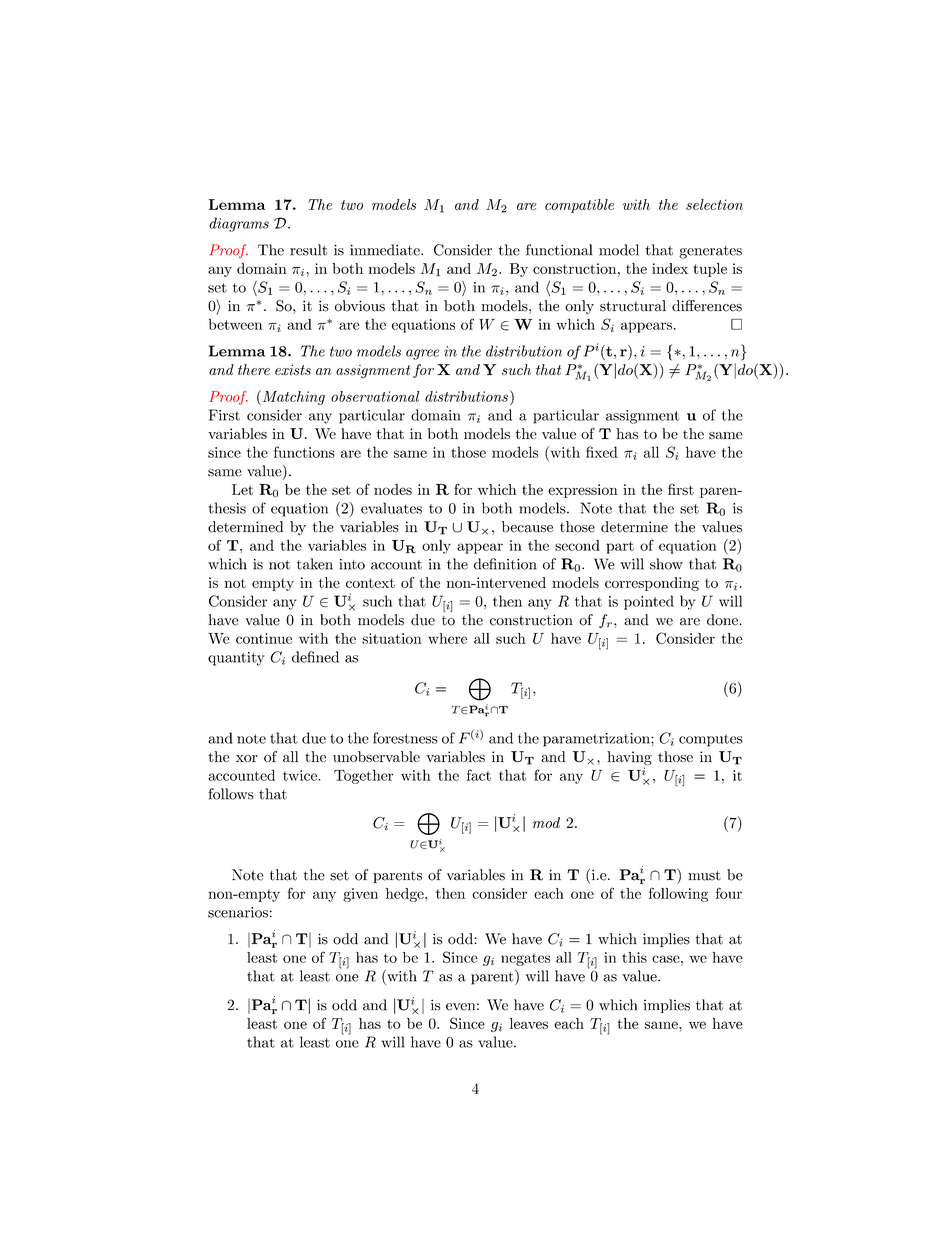 The width and height of the page is (952, 1233). Describe the element at coordinates (479, 775) in the page. I see `fact` at that location.
